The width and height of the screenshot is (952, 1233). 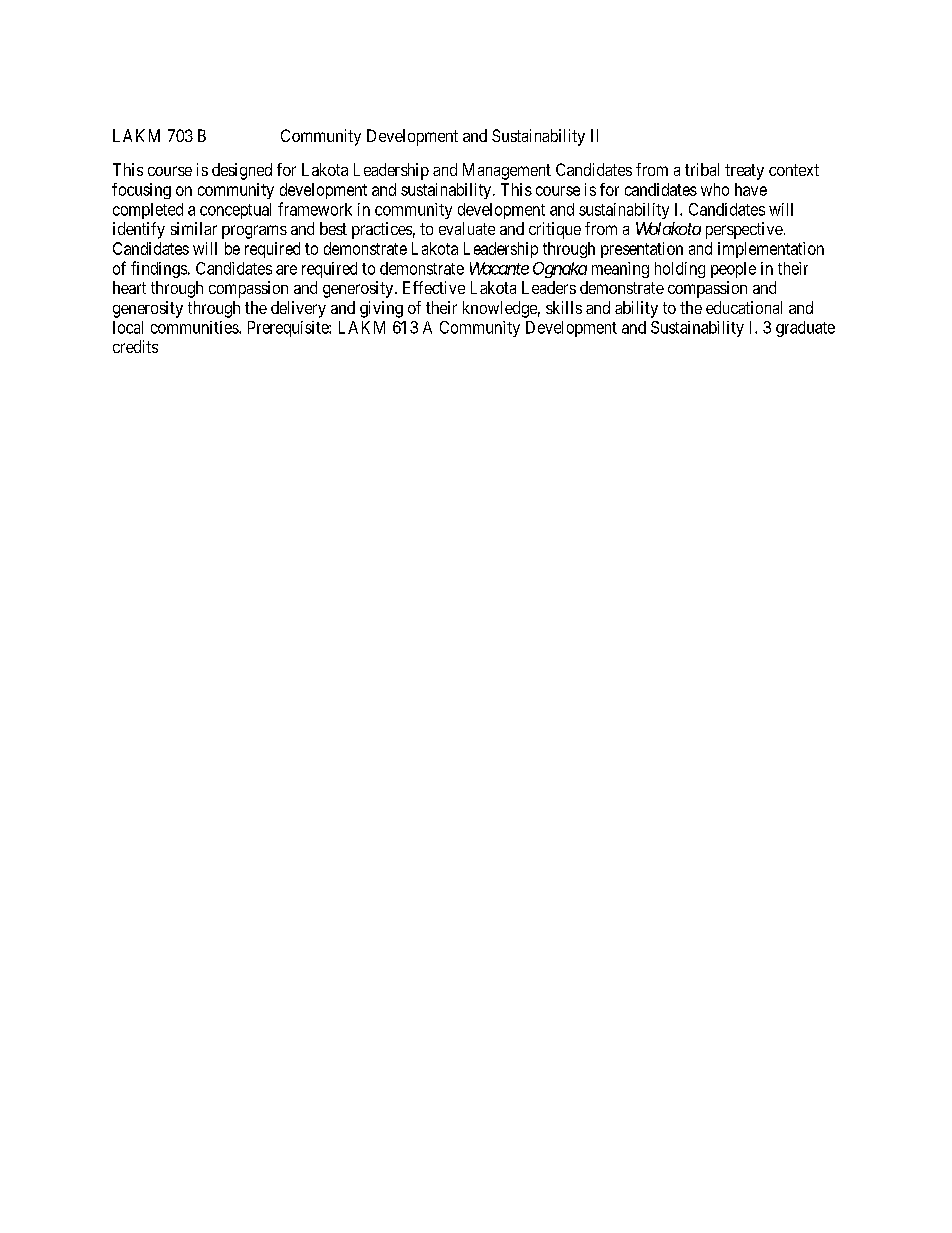 What do you see at coordinates (135, 346) in the screenshot?
I see `credits` at bounding box center [135, 346].
